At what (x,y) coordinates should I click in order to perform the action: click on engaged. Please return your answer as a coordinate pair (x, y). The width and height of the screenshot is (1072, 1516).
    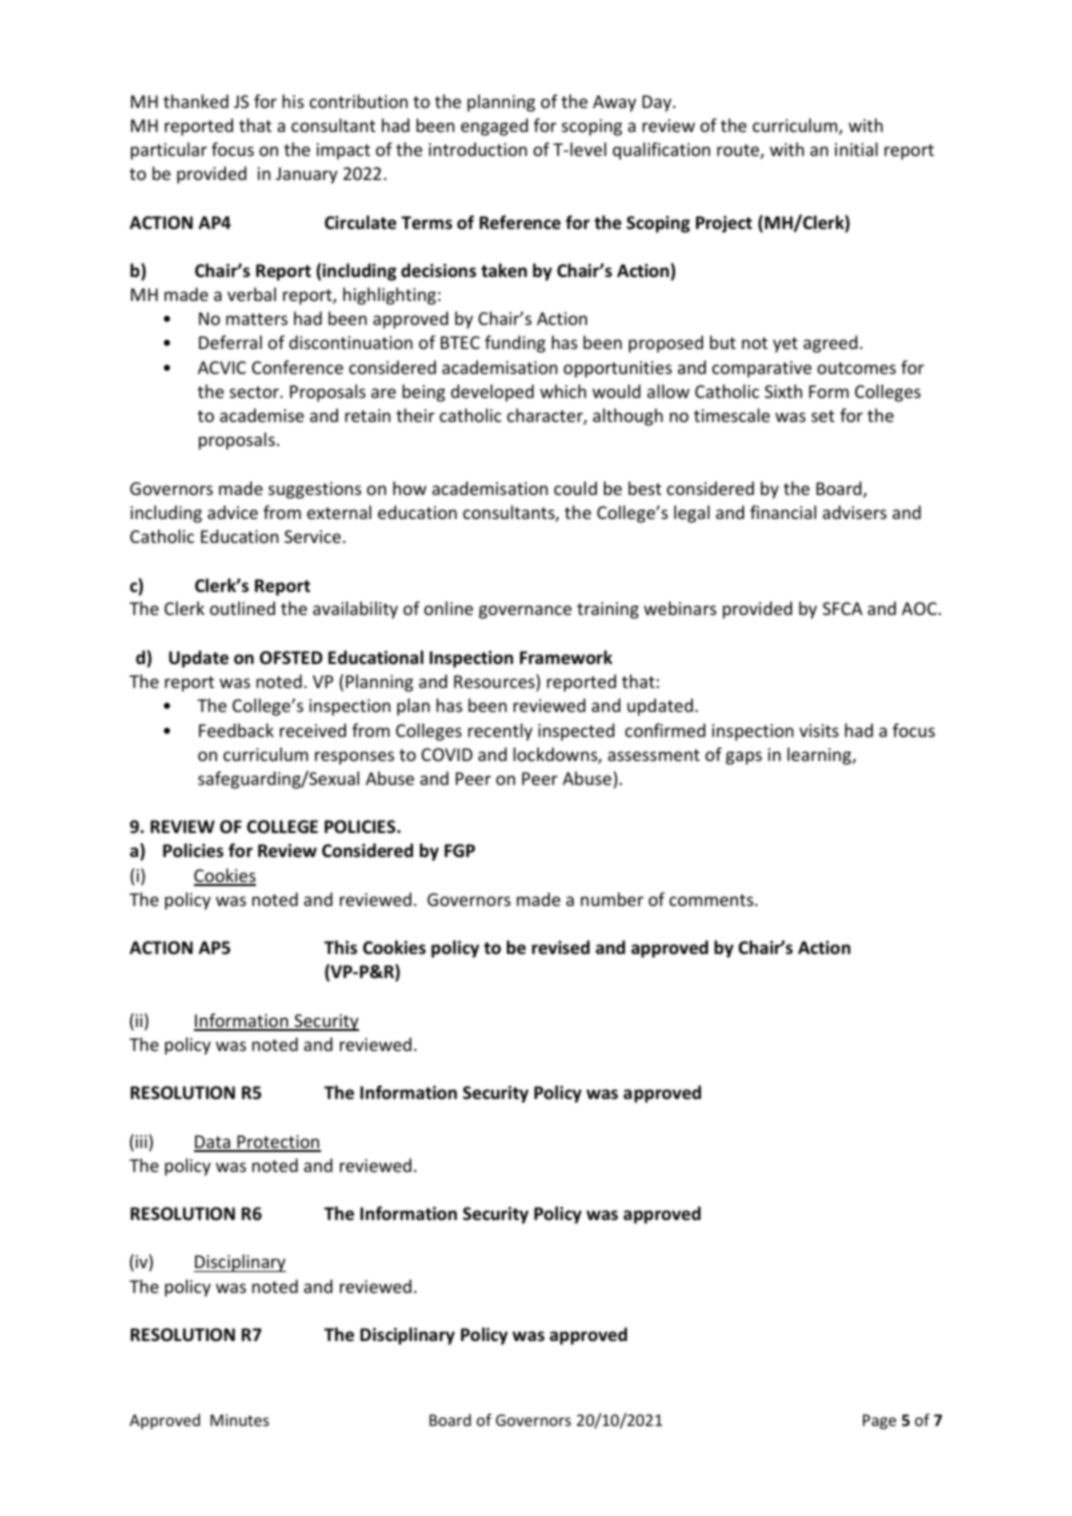
    Looking at the image, I should click on (494, 127).
